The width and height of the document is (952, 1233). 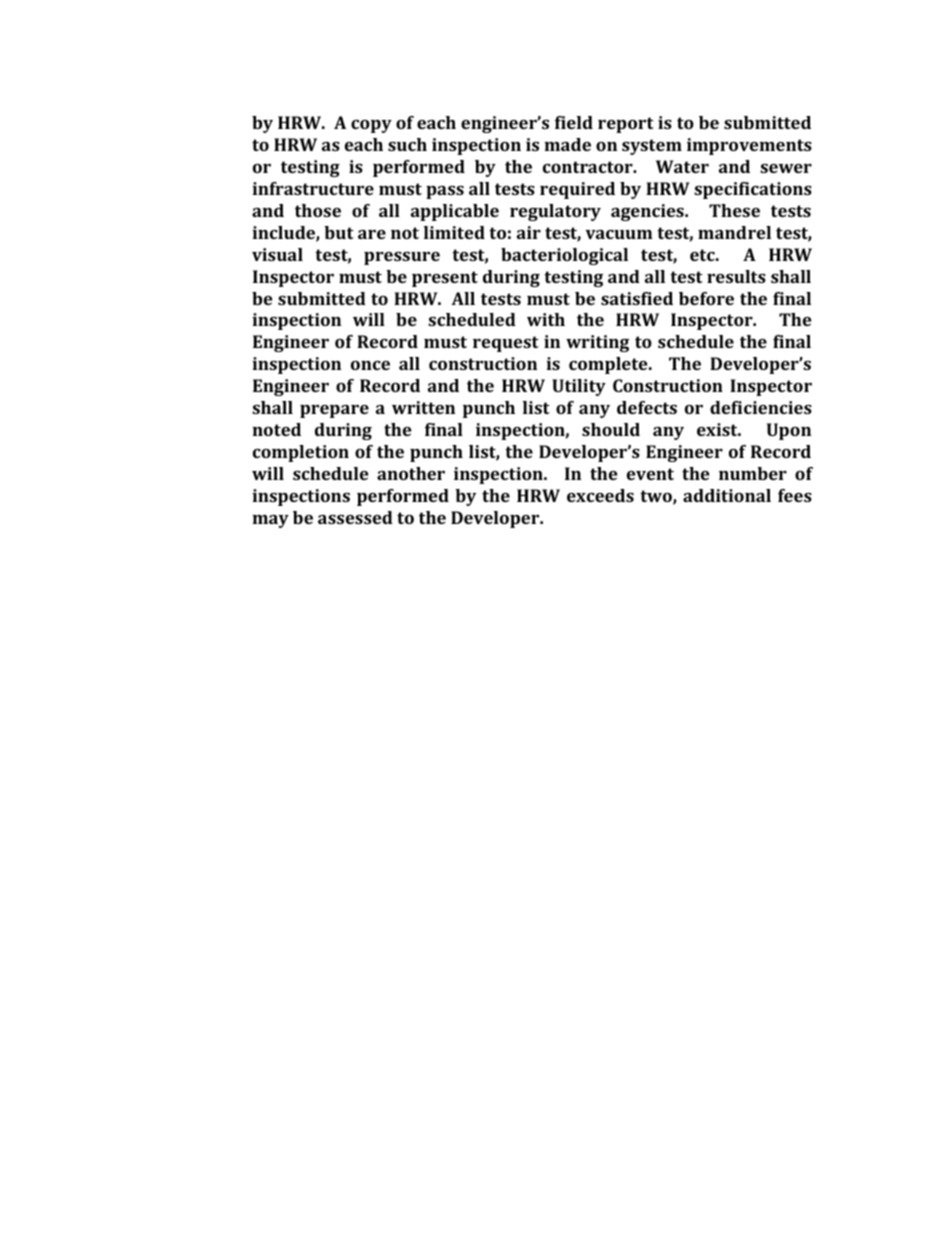 I want to click on once, so click(x=370, y=365).
